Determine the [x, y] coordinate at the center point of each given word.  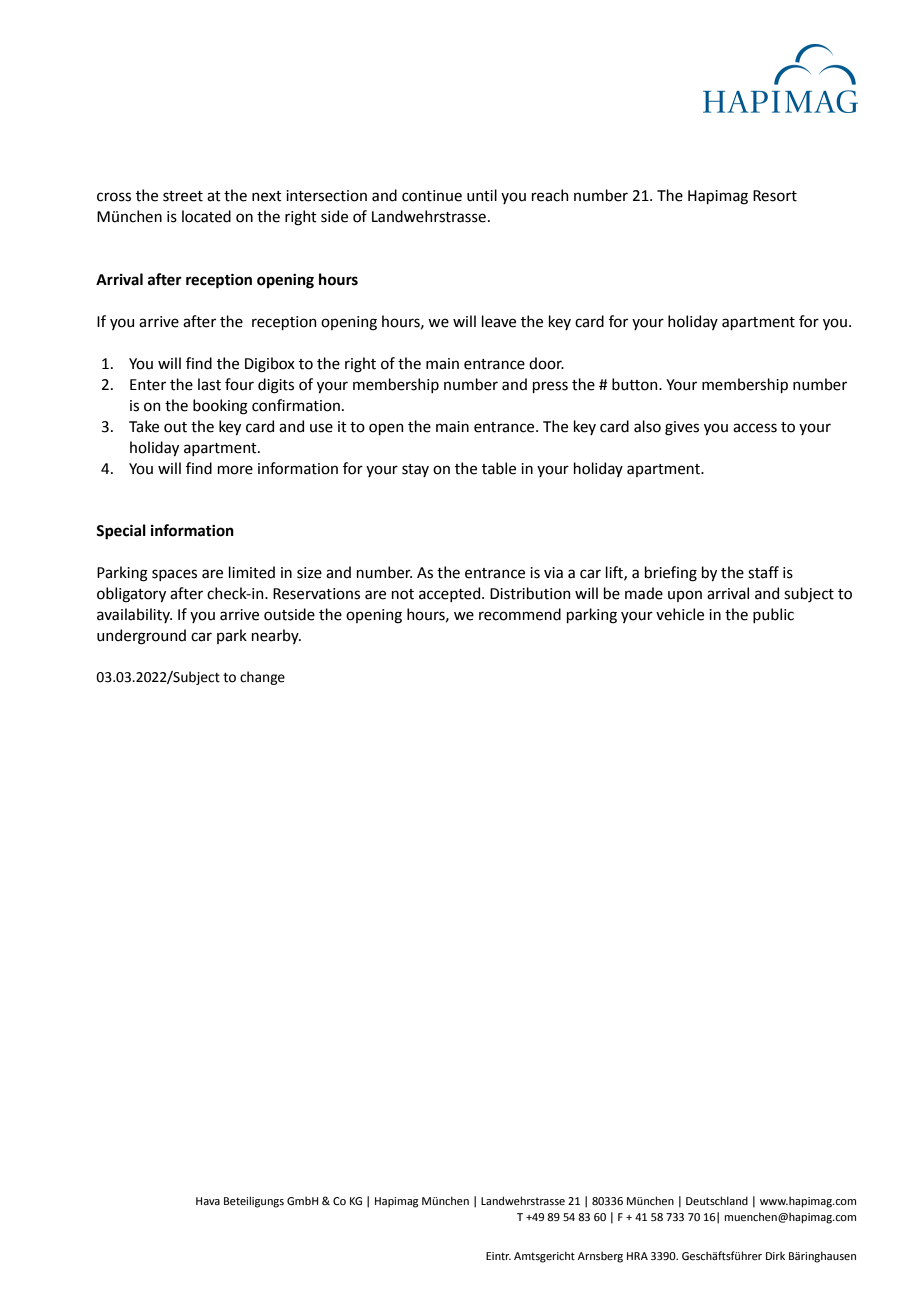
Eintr [498, 1256]
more [235, 470]
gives [682, 428]
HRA [637, 1256]
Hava [208, 1201]
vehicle [680, 614]
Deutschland [717, 1200]
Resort [775, 196]
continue [432, 196]
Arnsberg [600, 1257]
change [262, 678]
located [206, 216]
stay [415, 470]
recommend [520, 614]
